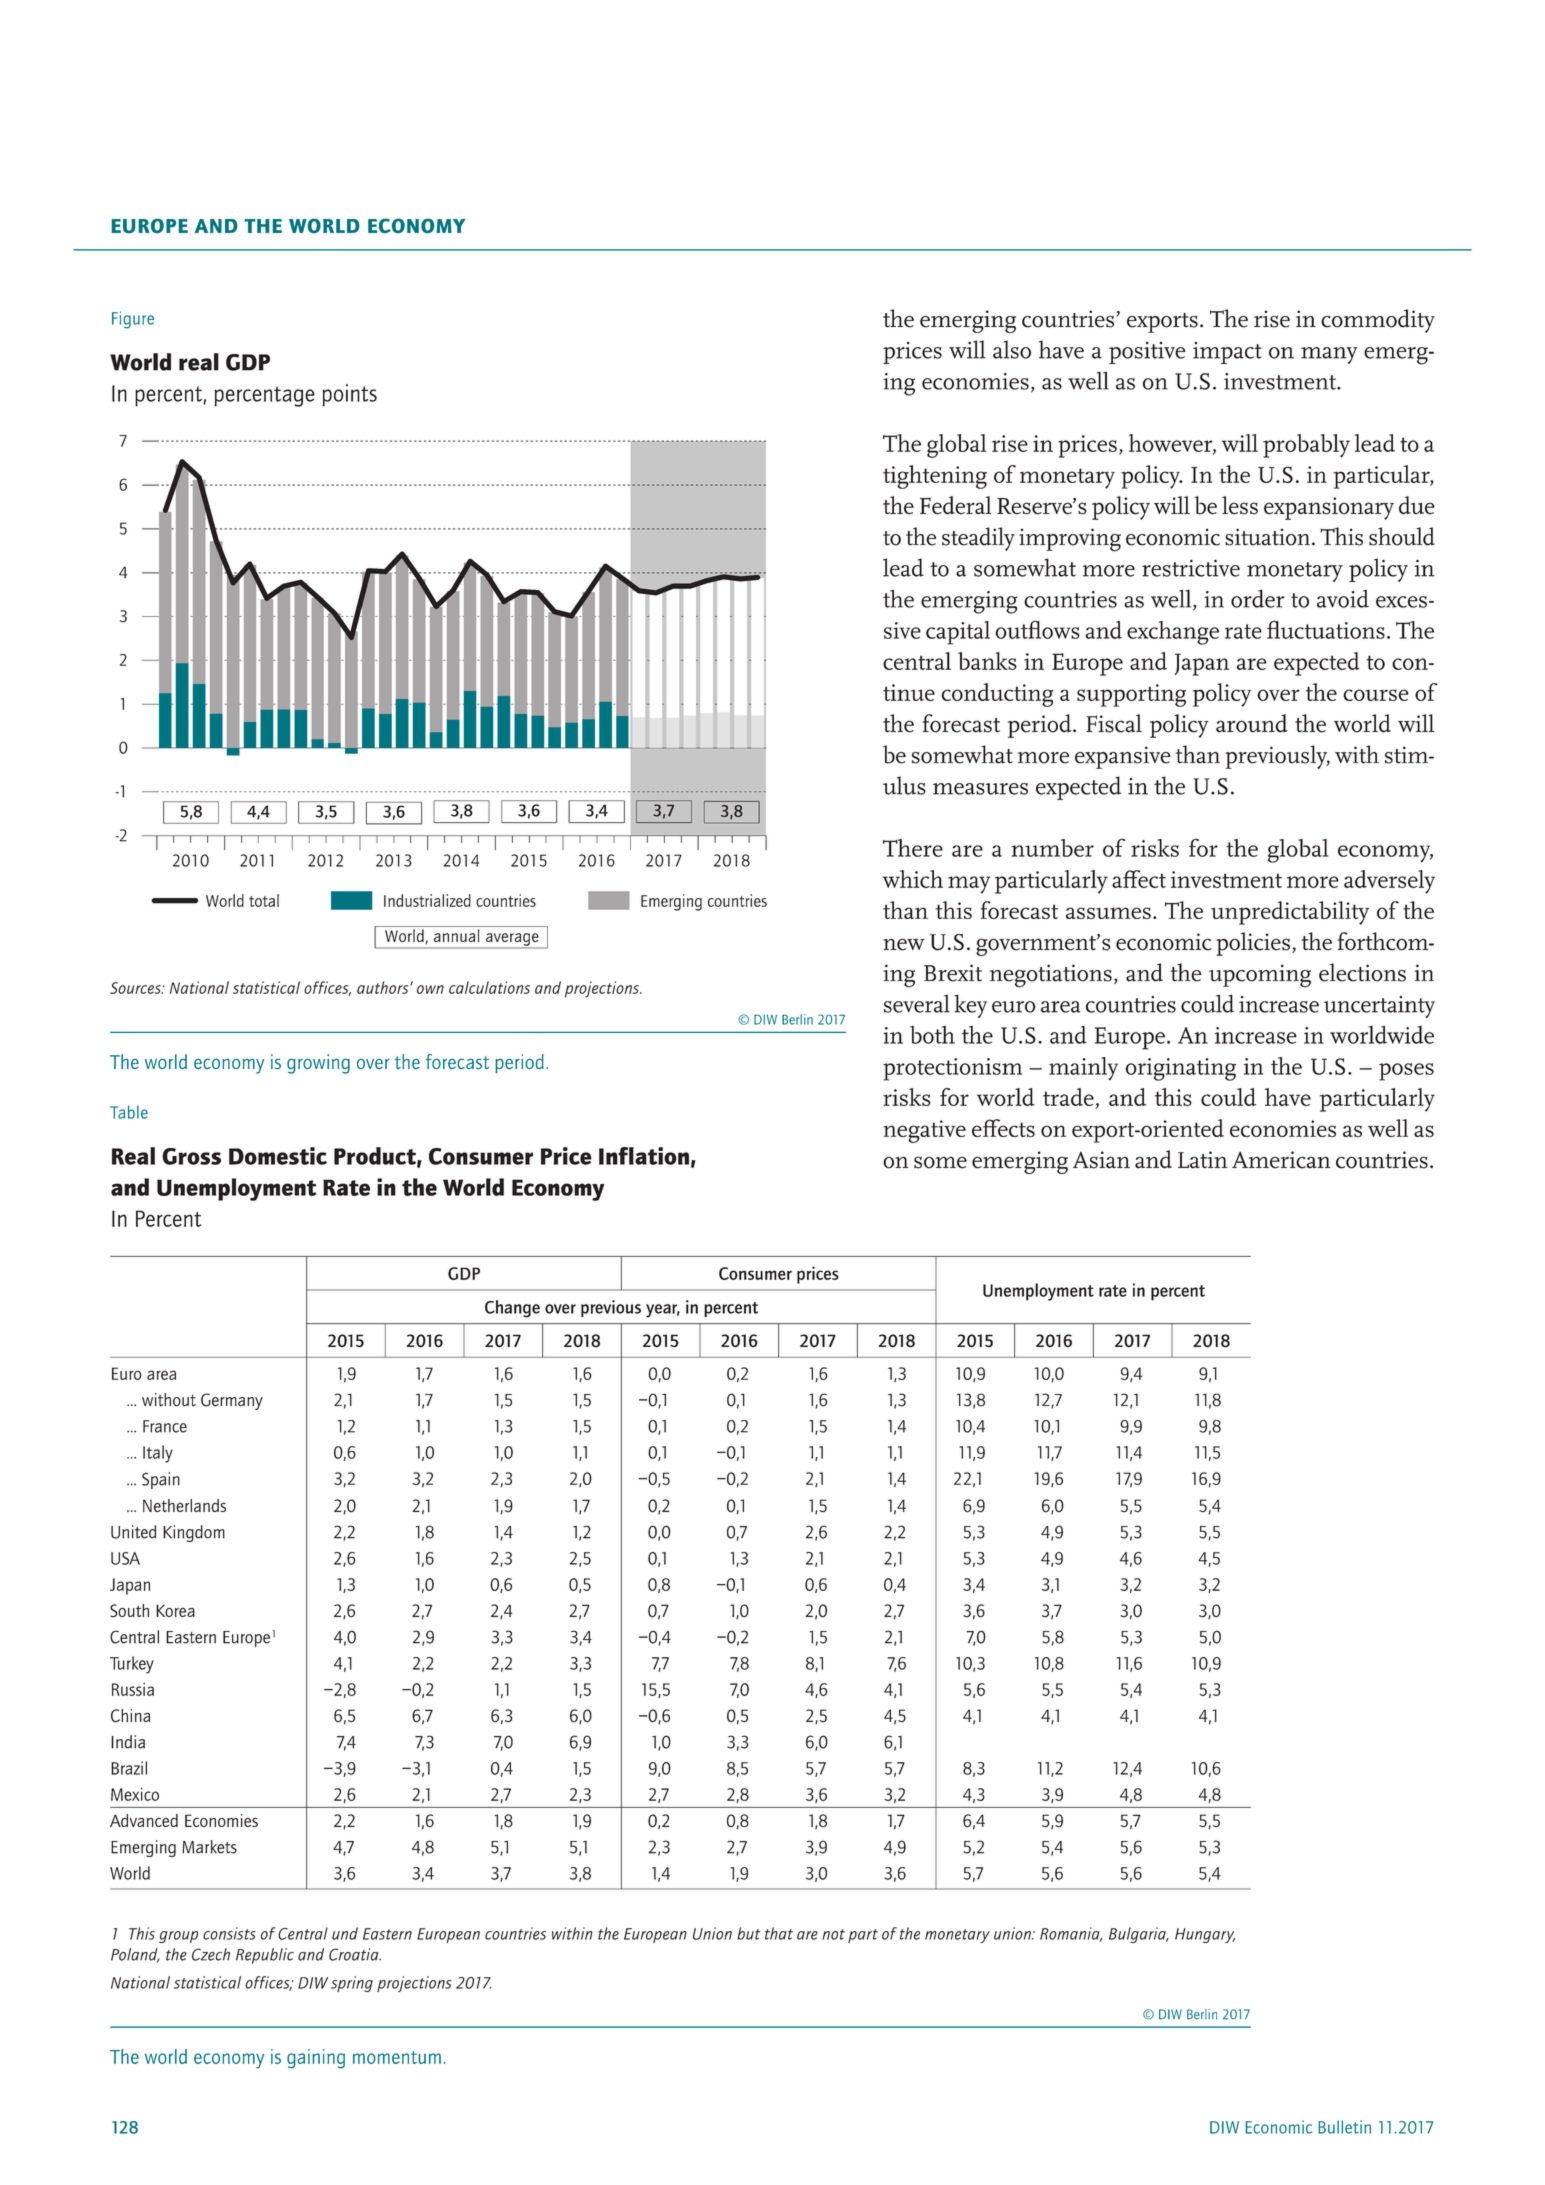  I want to click on around, so click(1252, 723).
